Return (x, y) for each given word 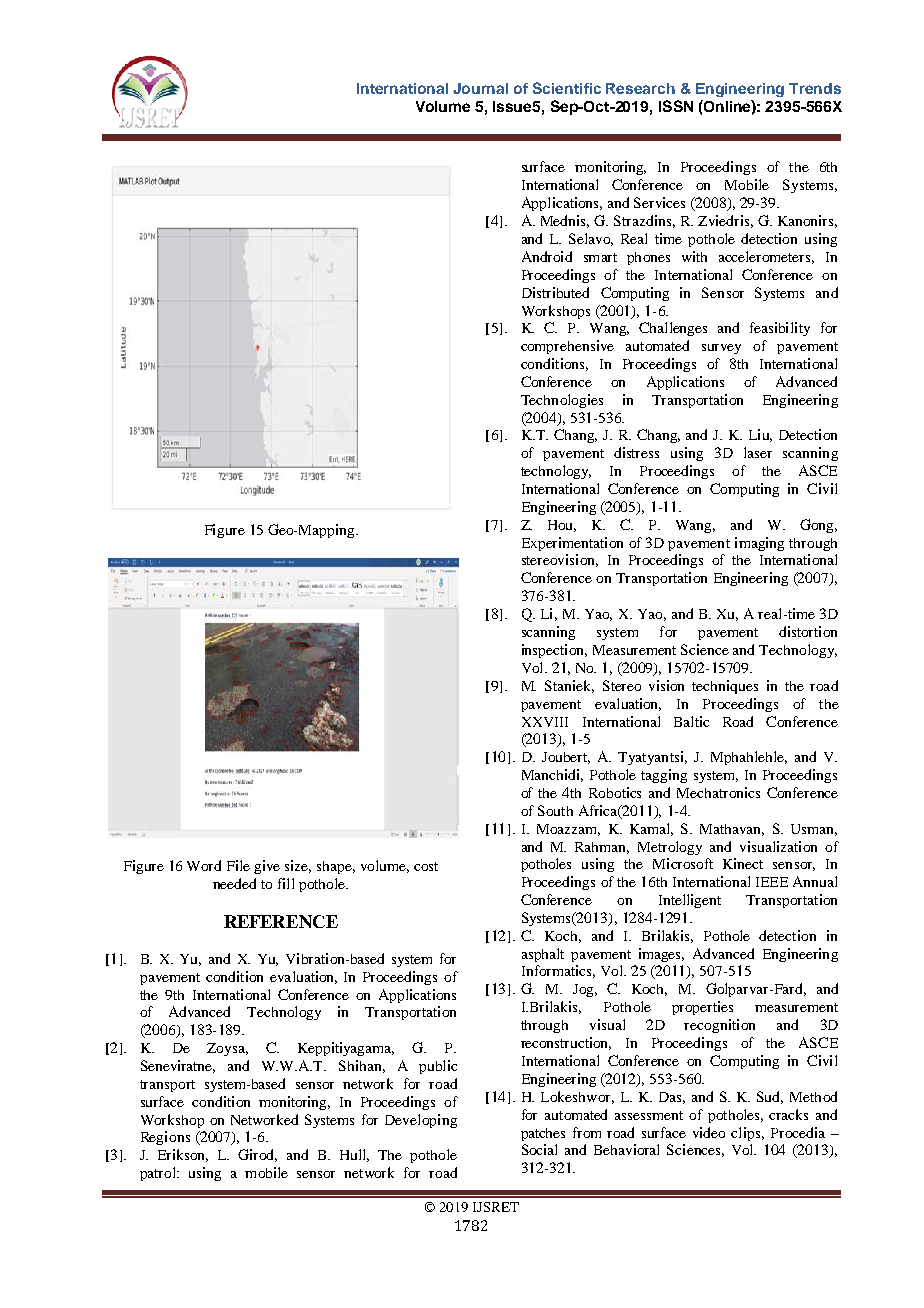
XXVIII (545, 722)
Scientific (567, 88)
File (238, 865)
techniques (725, 687)
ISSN (676, 106)
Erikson (183, 1155)
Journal (480, 88)
